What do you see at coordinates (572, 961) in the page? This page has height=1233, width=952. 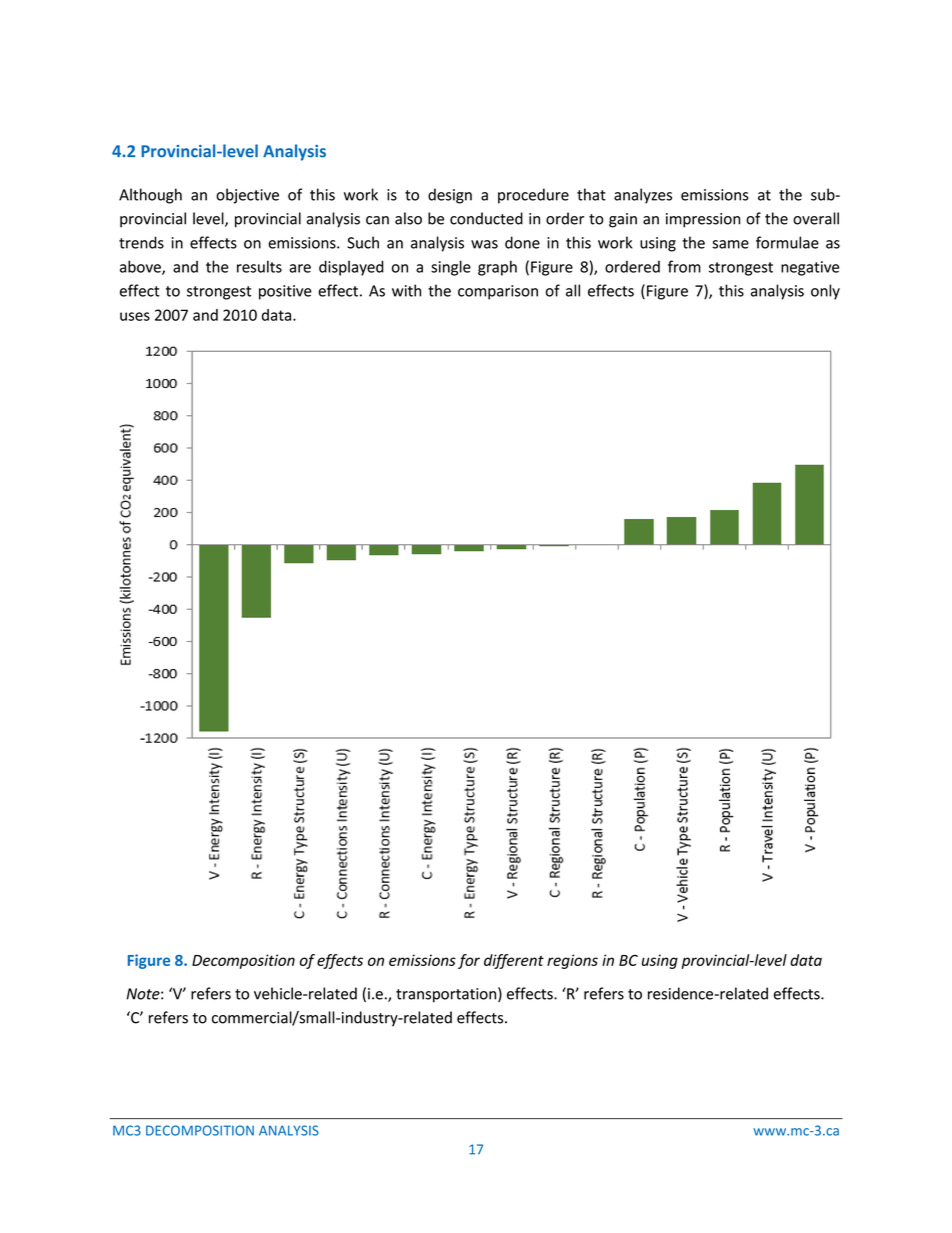 I see `regions` at bounding box center [572, 961].
